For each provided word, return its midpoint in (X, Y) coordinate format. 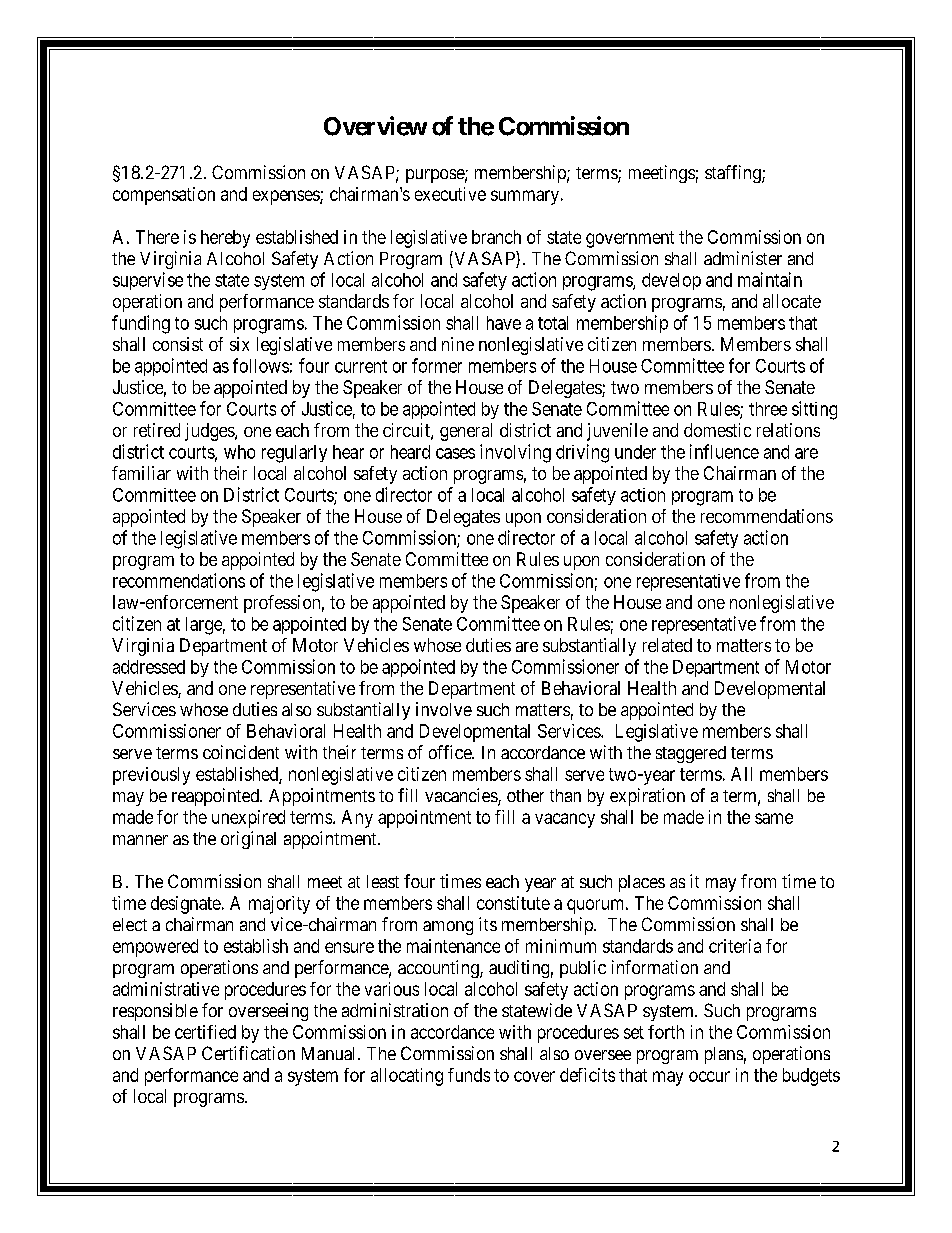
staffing (734, 174)
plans (724, 1055)
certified (205, 1032)
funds (469, 1075)
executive (450, 194)
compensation (164, 196)
